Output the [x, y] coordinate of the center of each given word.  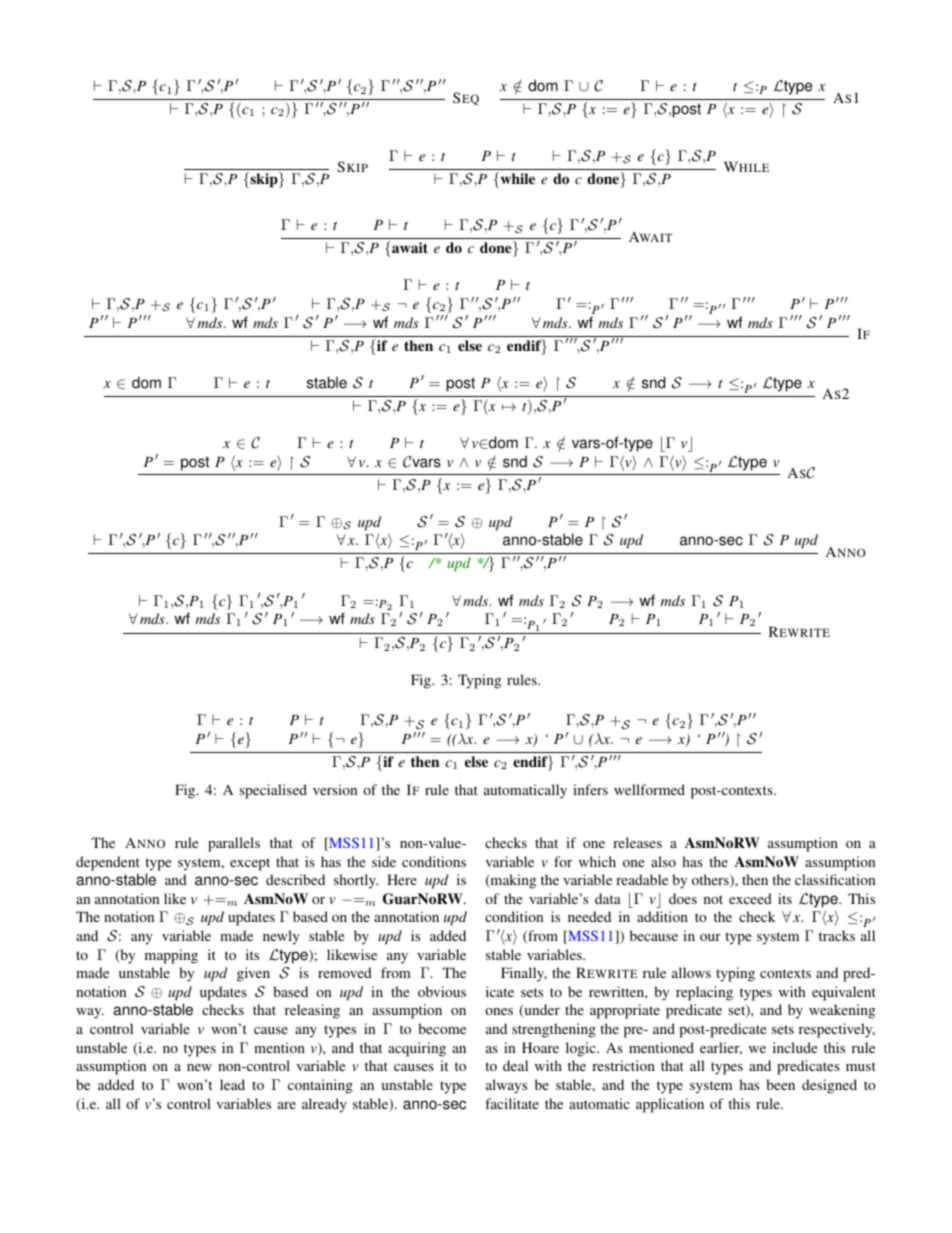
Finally [524, 974]
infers [590, 789]
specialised [273, 791]
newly [281, 937]
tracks [837, 935]
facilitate [512, 1103]
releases [637, 842]
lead [232, 1084]
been [780, 1084]
